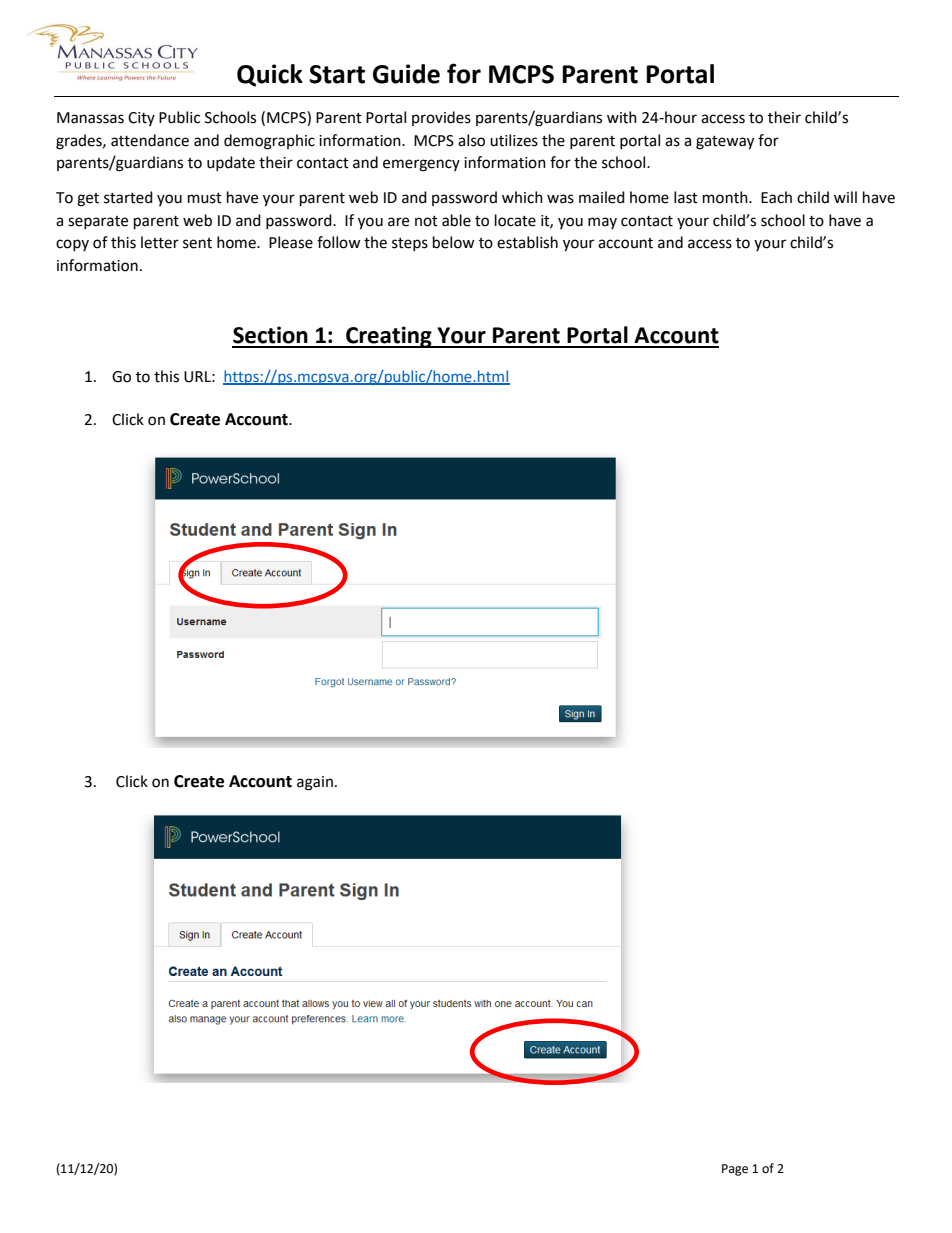 This document has width=952, height=1233. Describe the element at coordinates (339, 242) in the document. I see `follow` at that location.
